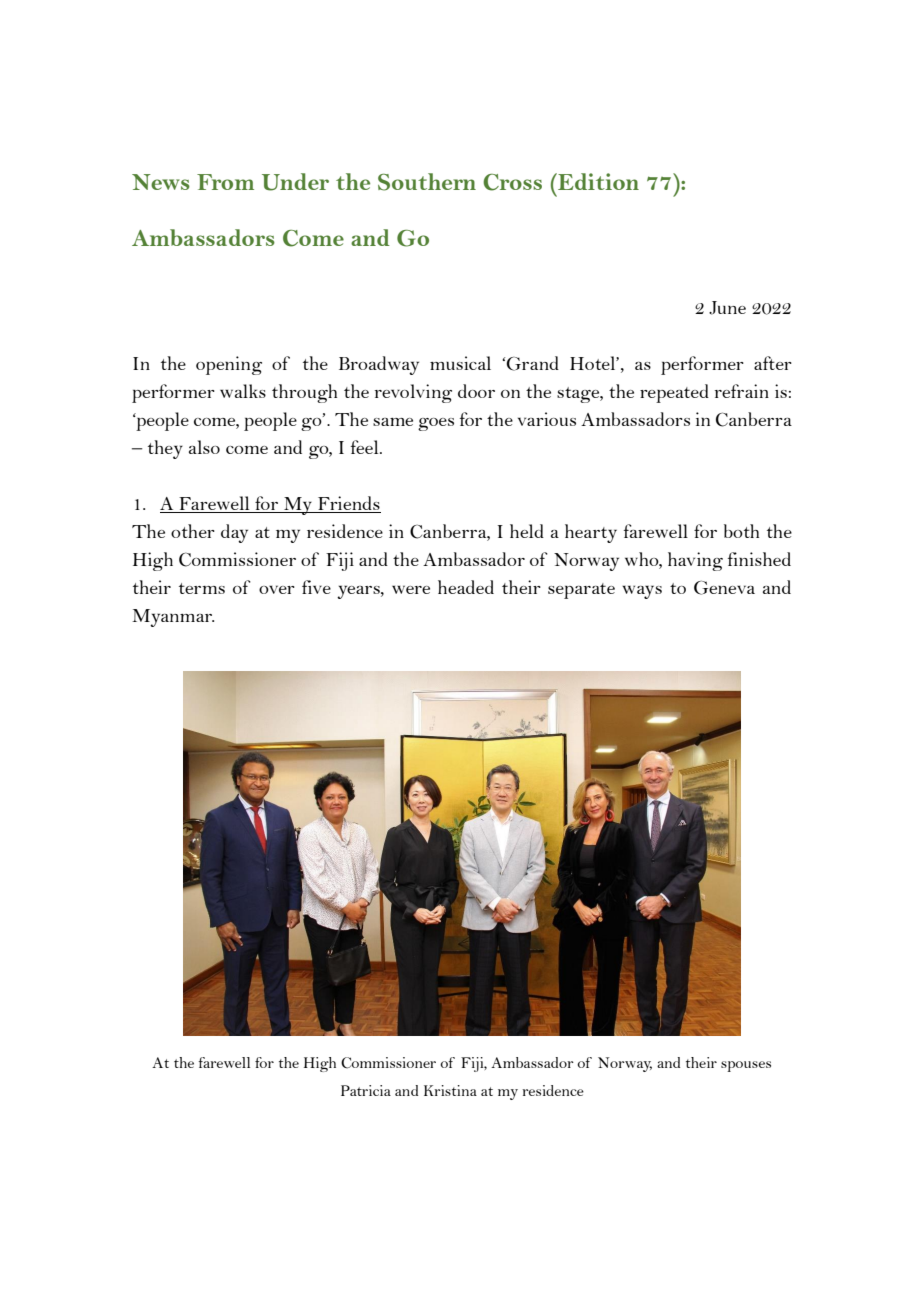 The height and width of the page is (1308, 924). What do you see at coordinates (466, 587) in the page?
I see `headed` at bounding box center [466, 587].
